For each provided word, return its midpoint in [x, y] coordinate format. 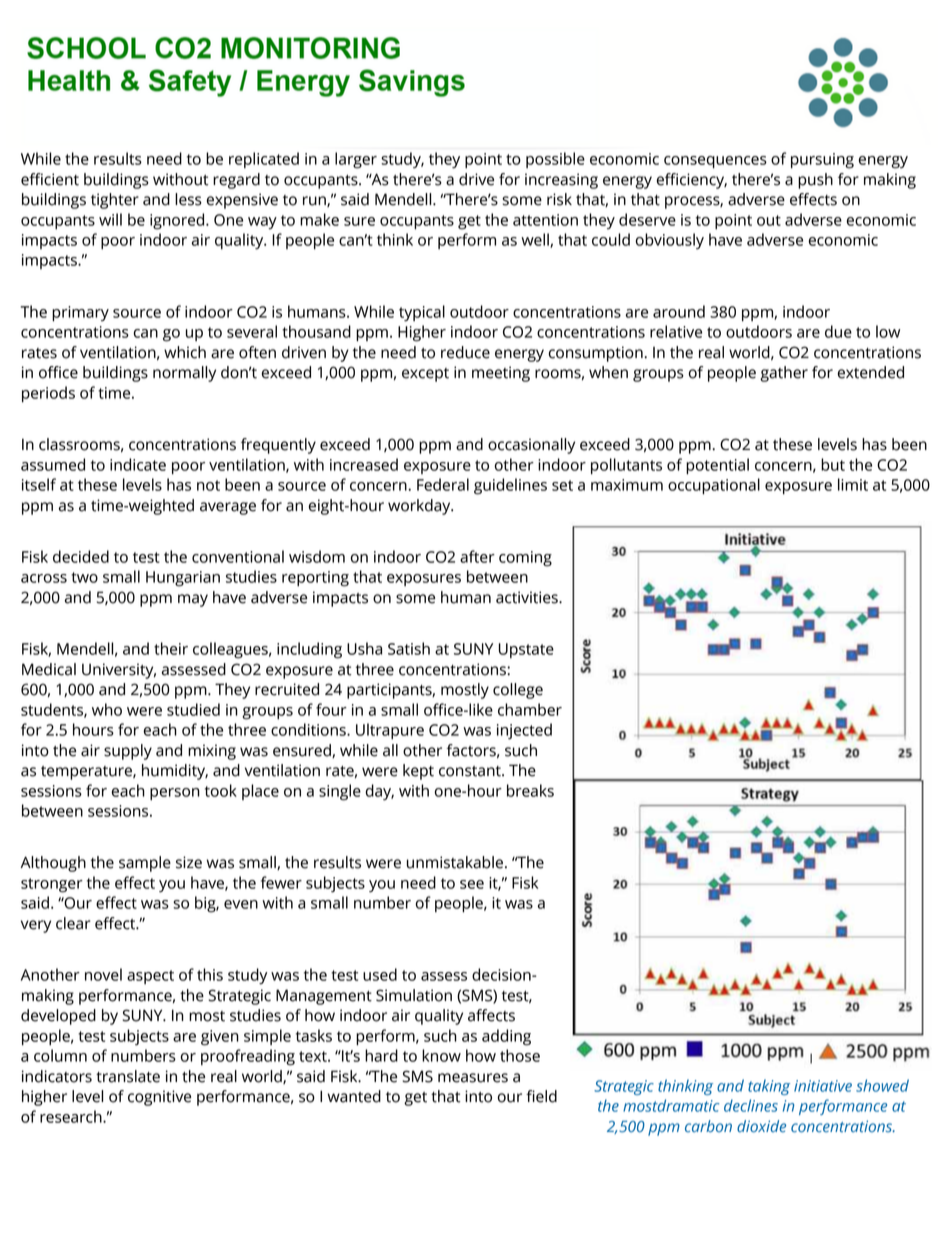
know [441, 1055]
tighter [115, 201]
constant [471, 771]
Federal [443, 484]
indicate [138, 464]
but [833, 464]
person [175, 794]
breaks [530, 790]
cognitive [159, 1098]
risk [559, 199]
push [815, 181]
